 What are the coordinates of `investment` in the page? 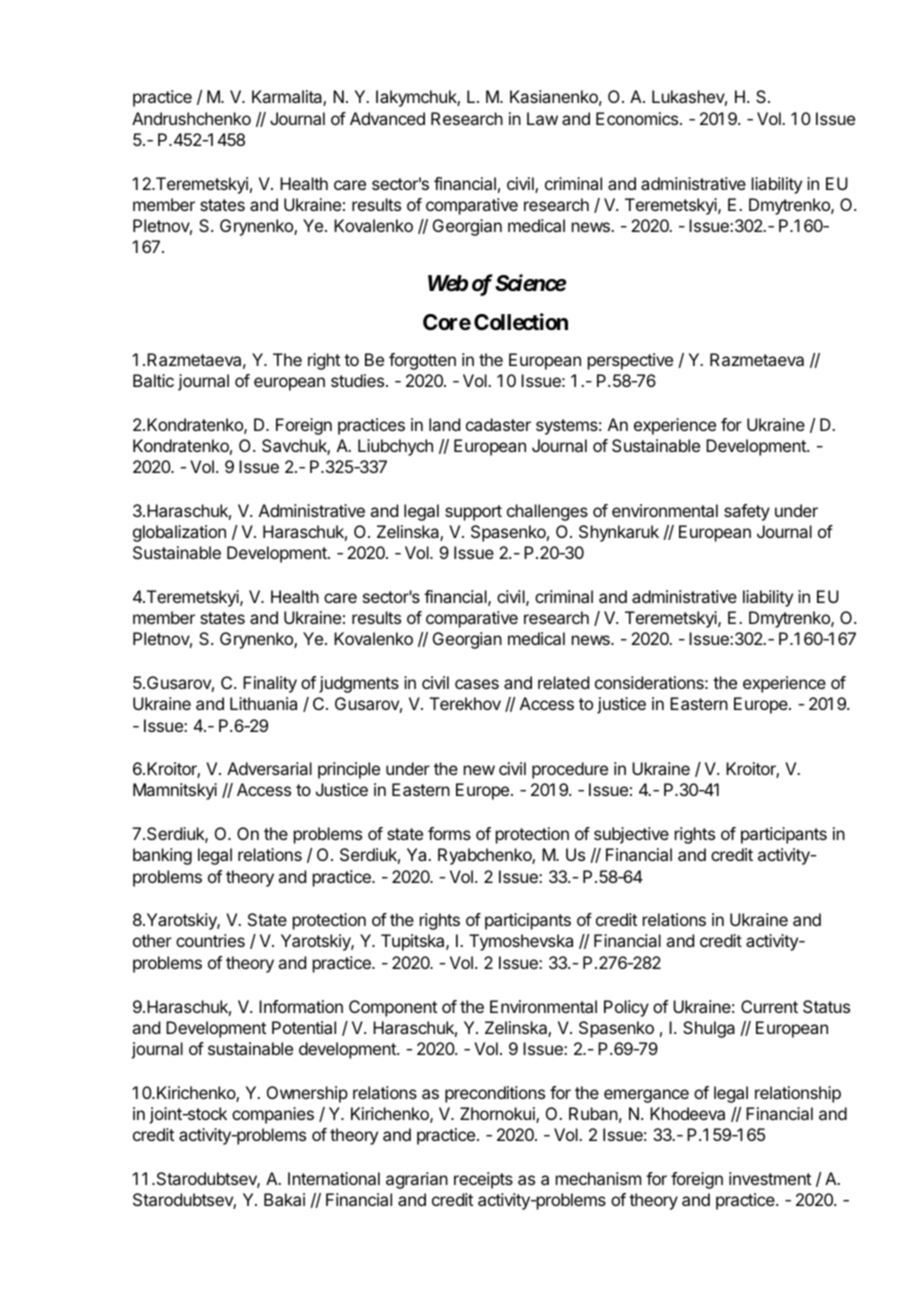 It's located at (770, 1178).
